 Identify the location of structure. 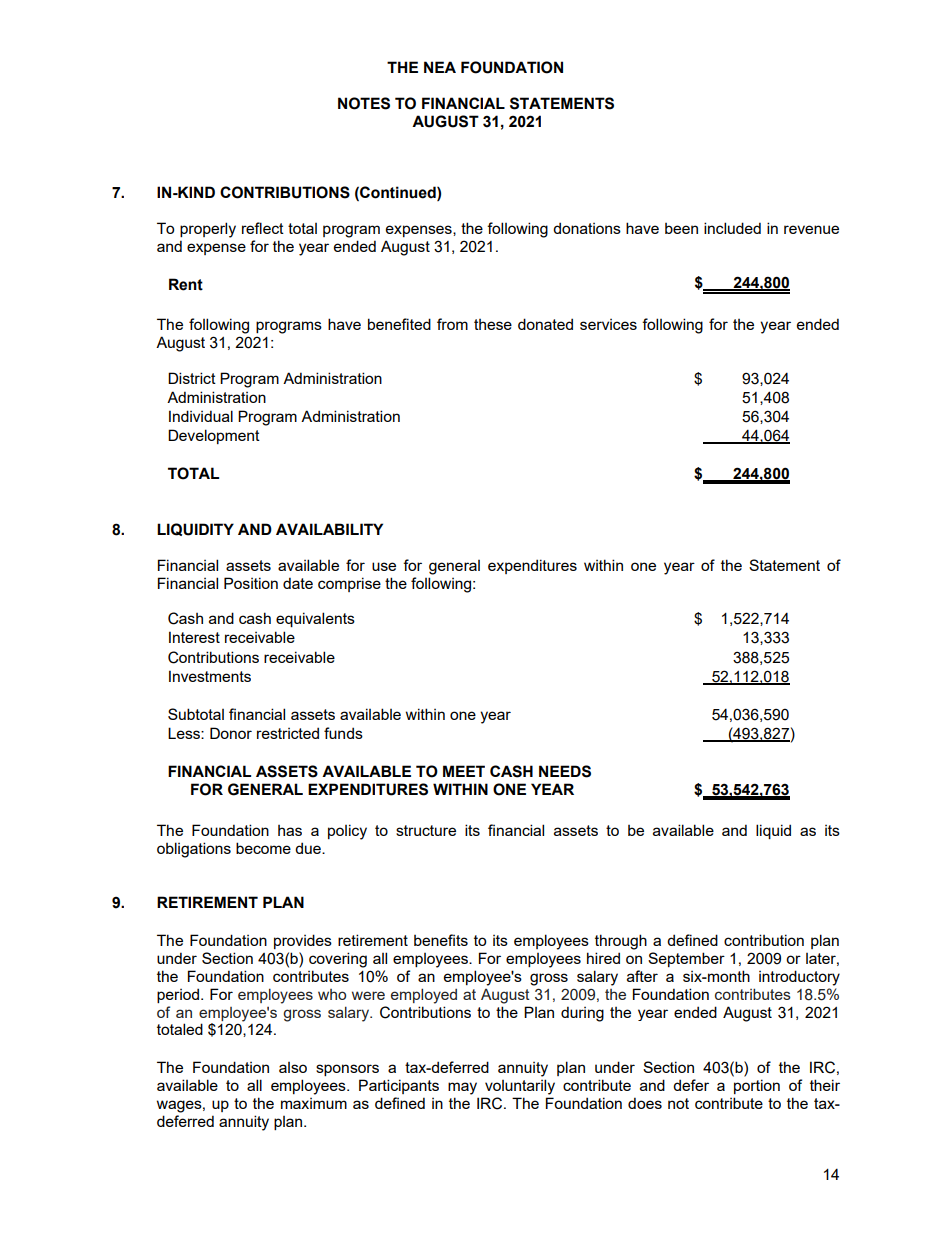
(426, 830).
